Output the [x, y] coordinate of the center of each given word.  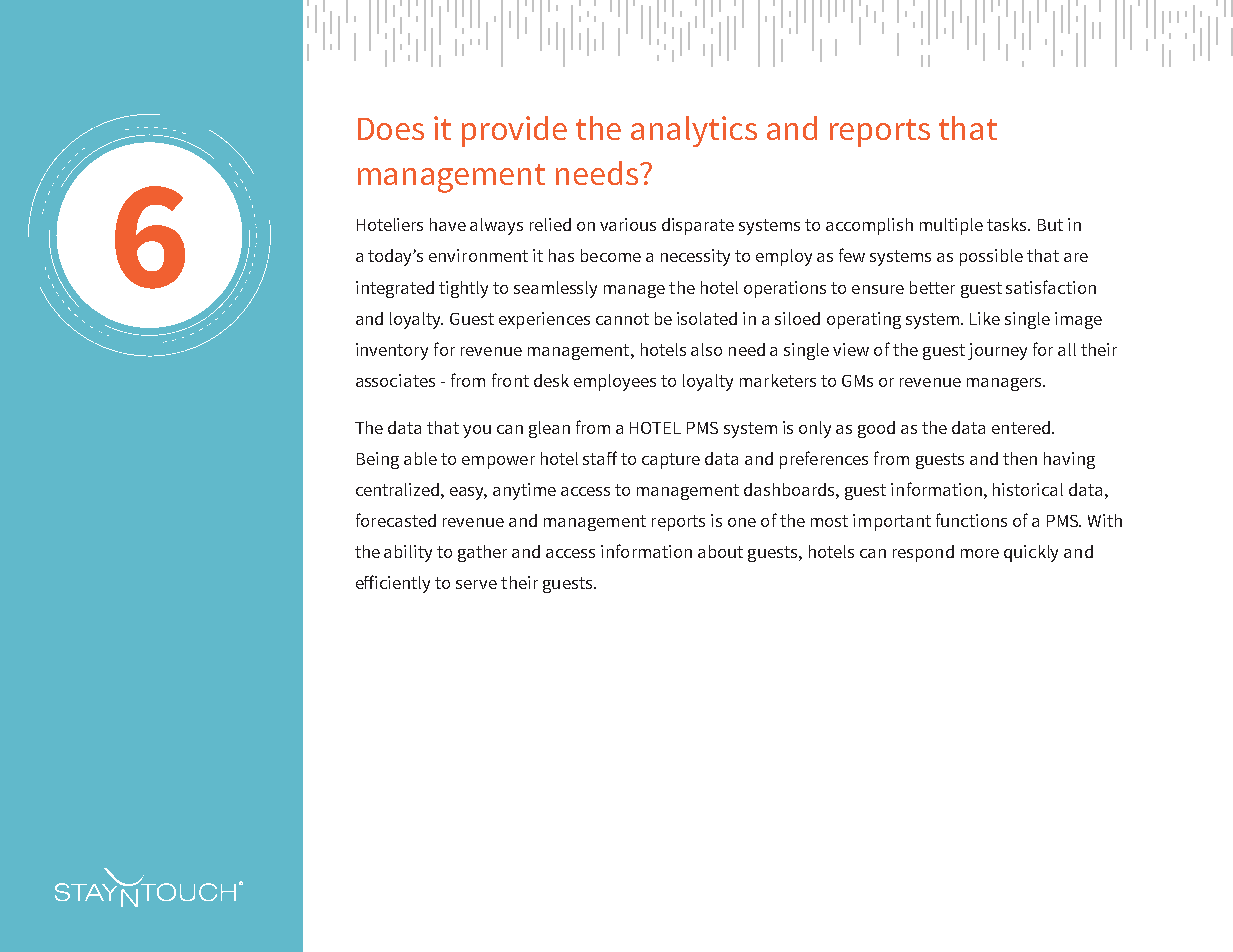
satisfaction [1051, 287]
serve [476, 584]
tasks [1008, 224]
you [477, 431]
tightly [463, 289]
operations [785, 289]
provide [514, 131]
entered [1022, 427]
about [720, 551]
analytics [694, 131]
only [815, 429]
